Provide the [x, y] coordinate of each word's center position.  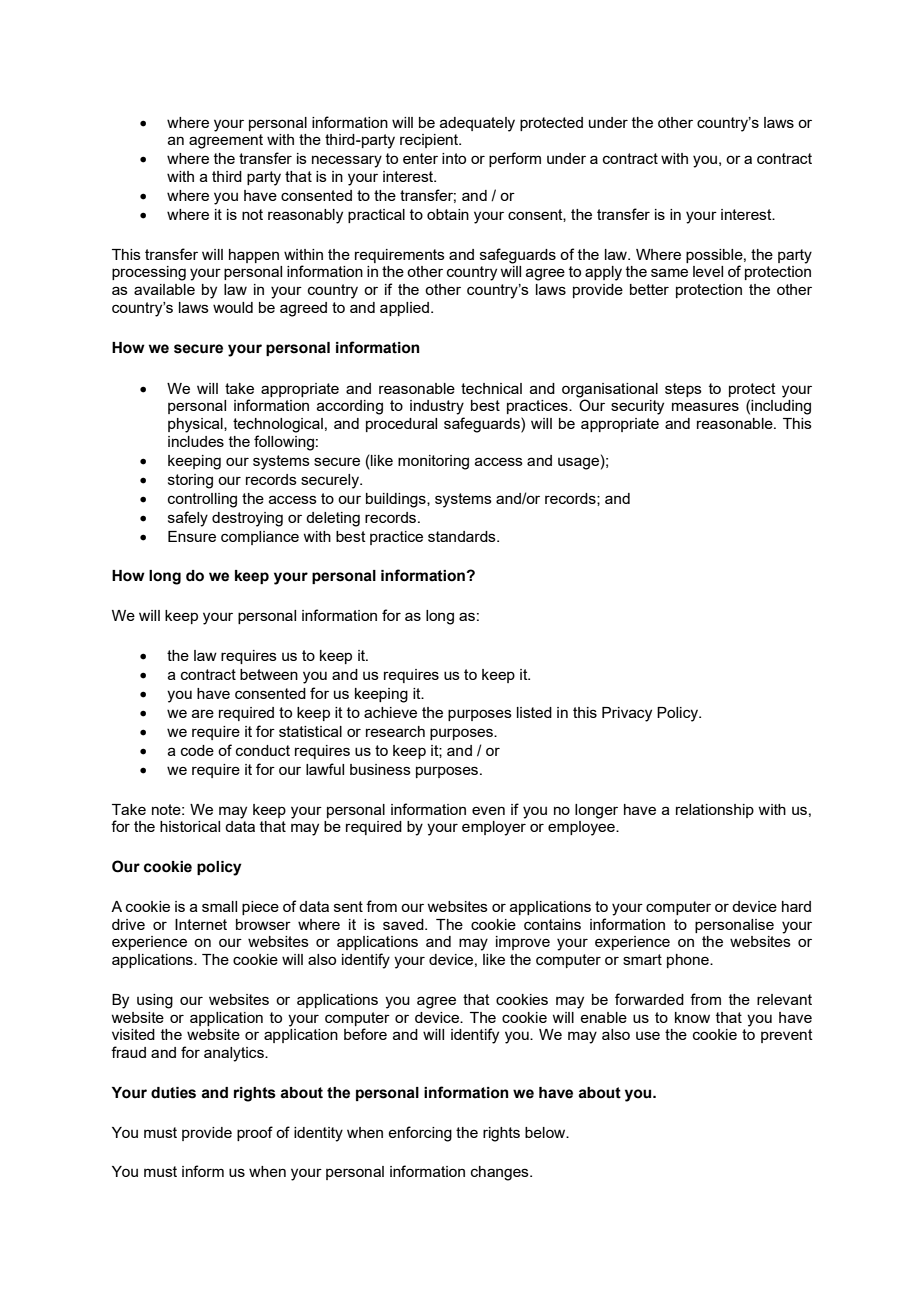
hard [796, 906]
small [219, 906]
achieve [390, 712]
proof [255, 1133]
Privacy [627, 714]
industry [437, 407]
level [708, 271]
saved [404, 924]
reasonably [305, 216]
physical [196, 425]
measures [705, 406]
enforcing [420, 1134]
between [269, 674]
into [454, 158]
